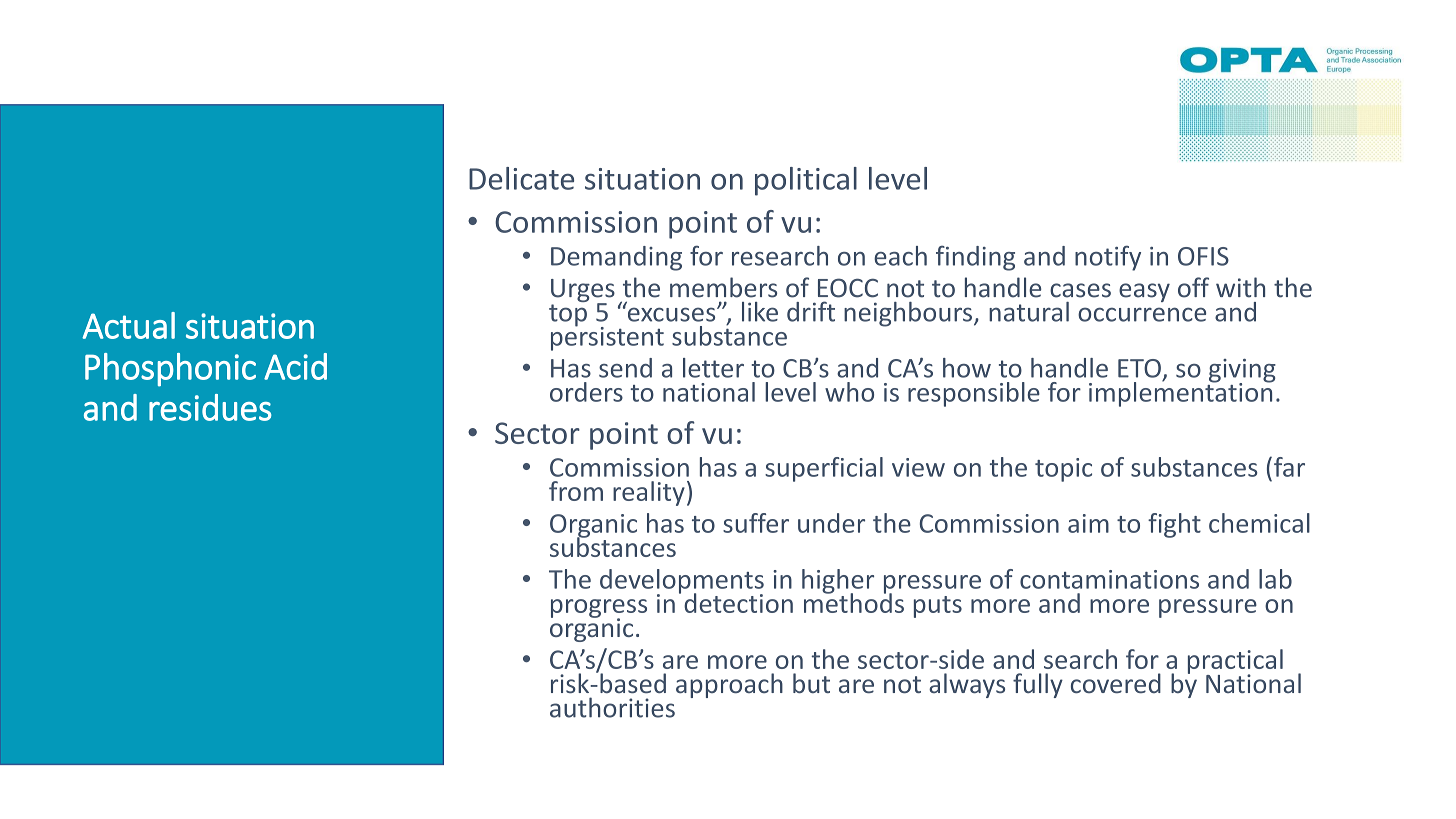  Describe the element at coordinates (612, 707) in the screenshot. I see `authorities` at that location.
